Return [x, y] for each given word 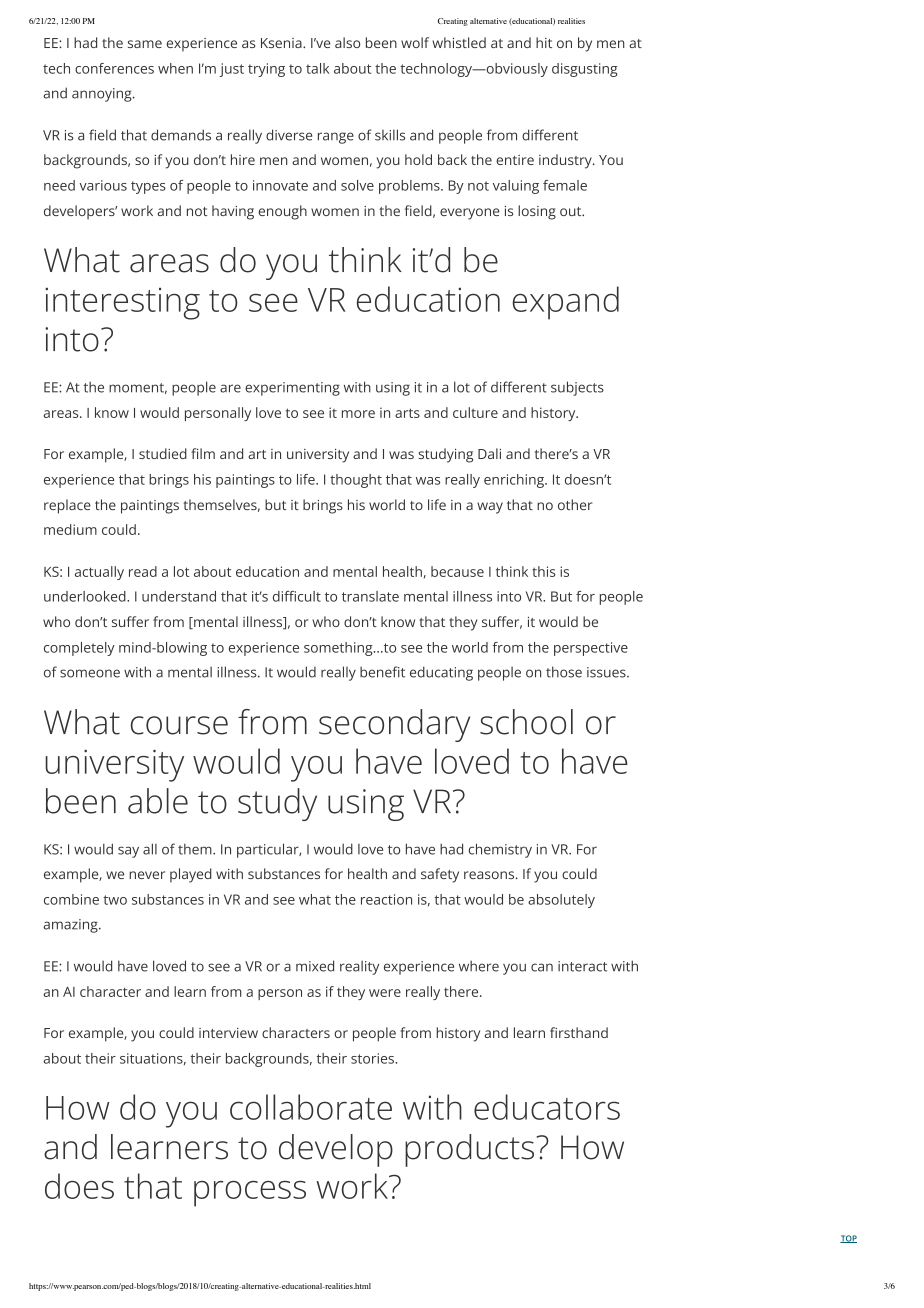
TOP [848, 1239]
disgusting [585, 70]
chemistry [500, 850]
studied [163, 453]
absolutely [561, 901]
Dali [489, 453]
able [158, 801]
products [469, 1150]
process [250, 1194]
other [575, 504]
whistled [459, 42]
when [175, 68]
